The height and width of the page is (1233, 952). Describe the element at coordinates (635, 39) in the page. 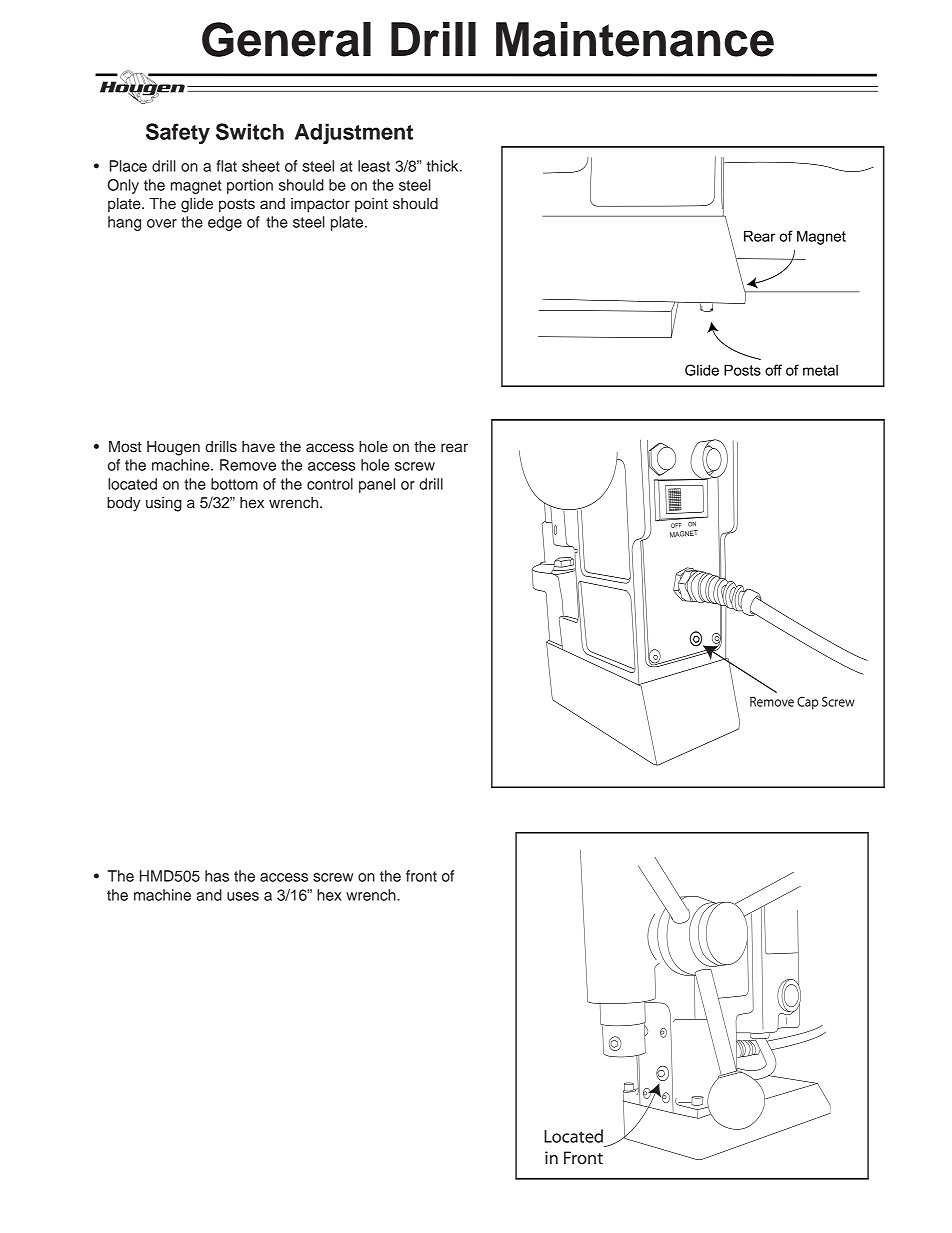

I see `Maintenance` at that location.
